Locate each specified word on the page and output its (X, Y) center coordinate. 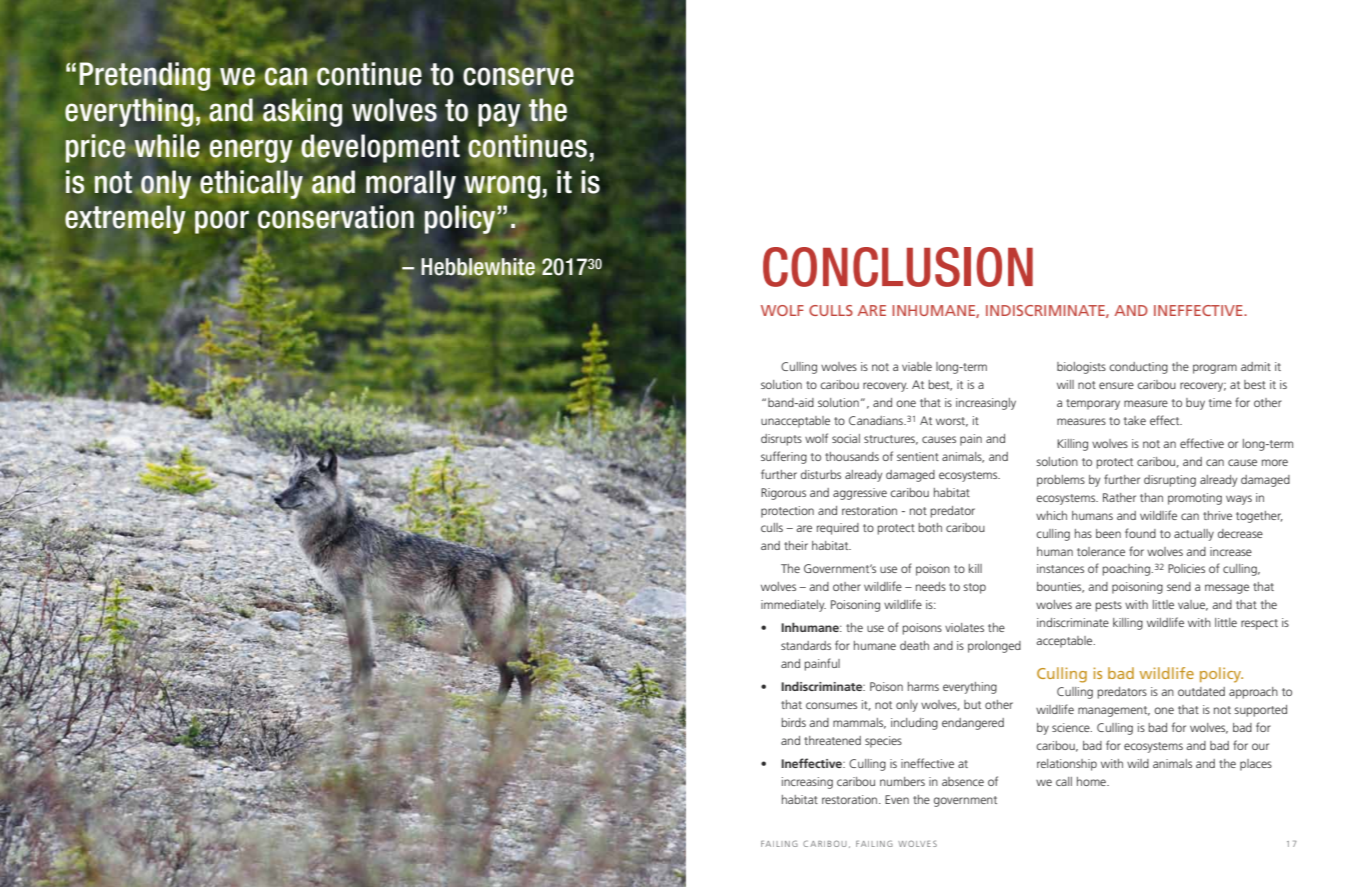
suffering (784, 457)
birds (794, 722)
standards (806, 645)
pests (1109, 606)
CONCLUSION (898, 267)
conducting (1138, 368)
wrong (502, 187)
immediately (793, 606)
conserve (518, 76)
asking (302, 112)
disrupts (781, 440)
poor (222, 222)
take (1135, 420)
